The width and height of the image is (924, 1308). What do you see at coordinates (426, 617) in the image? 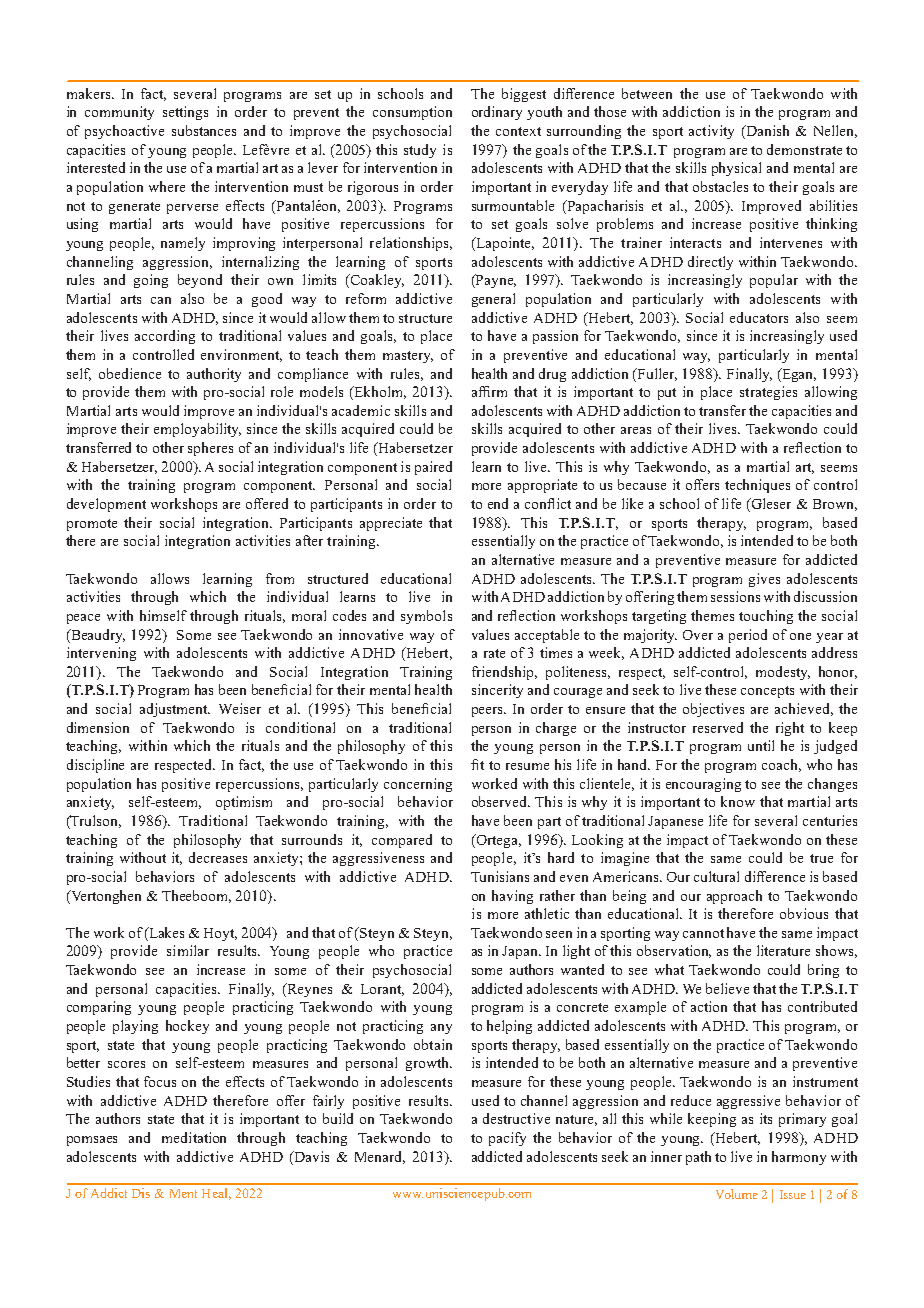
I see `symbols` at bounding box center [426, 617].
